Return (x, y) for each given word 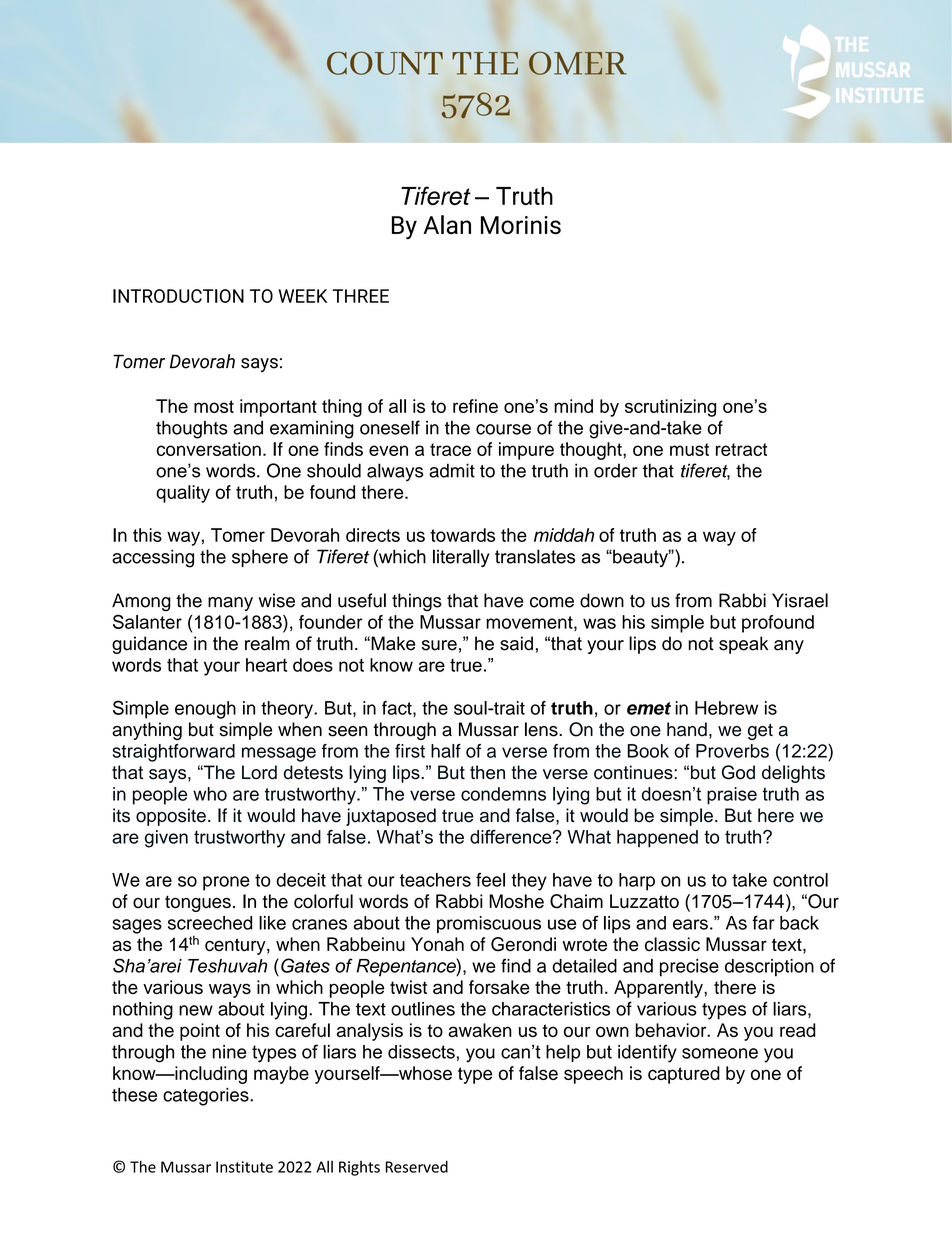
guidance (149, 645)
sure (439, 645)
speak (743, 645)
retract (741, 449)
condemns (503, 794)
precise (689, 968)
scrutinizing (670, 408)
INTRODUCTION (178, 296)
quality (183, 494)
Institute (244, 1167)
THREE (360, 296)
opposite (171, 817)
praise (732, 796)
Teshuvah (227, 966)
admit (452, 470)
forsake (499, 987)
